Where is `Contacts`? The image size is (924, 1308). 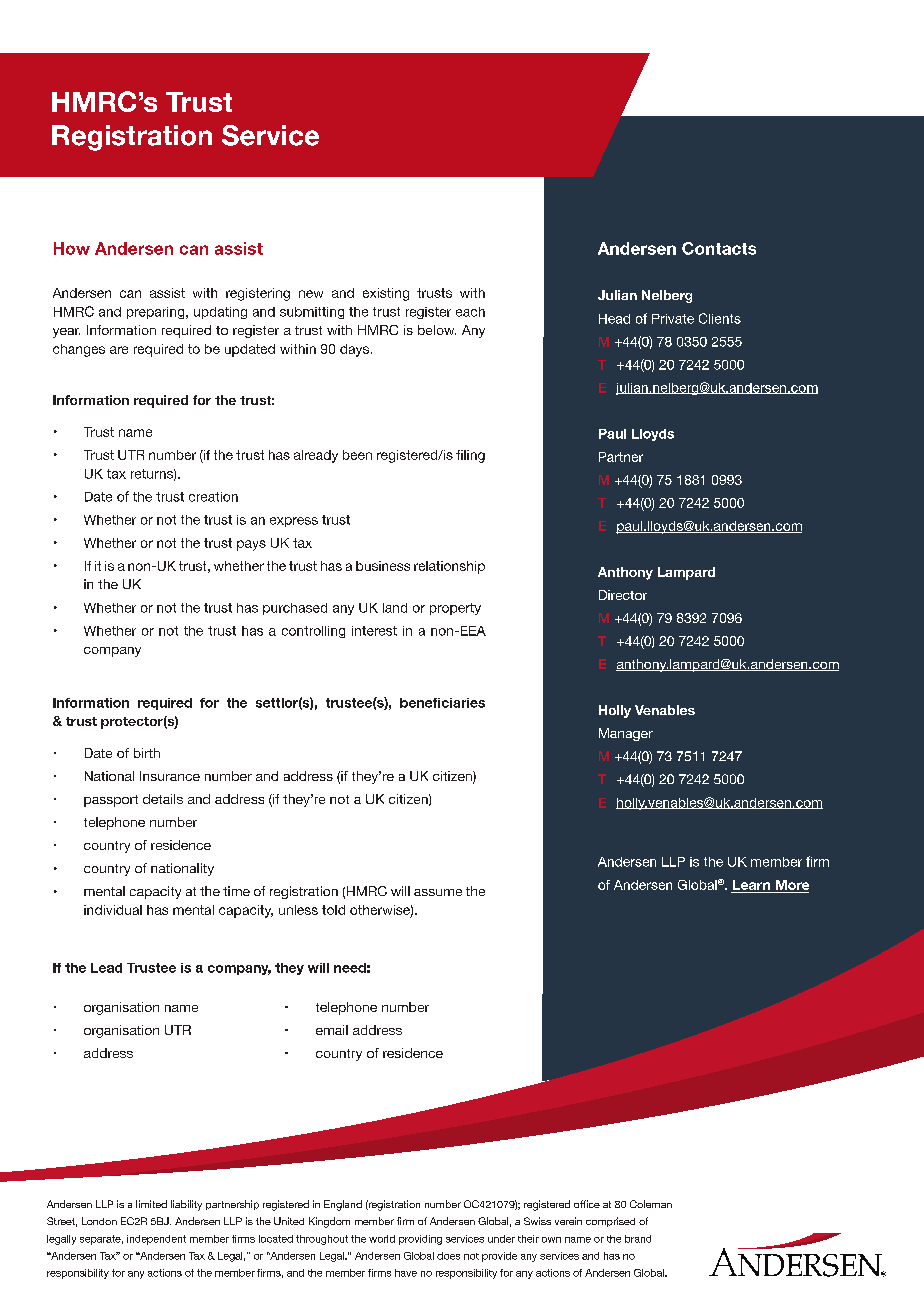
Contacts is located at coordinates (719, 248).
